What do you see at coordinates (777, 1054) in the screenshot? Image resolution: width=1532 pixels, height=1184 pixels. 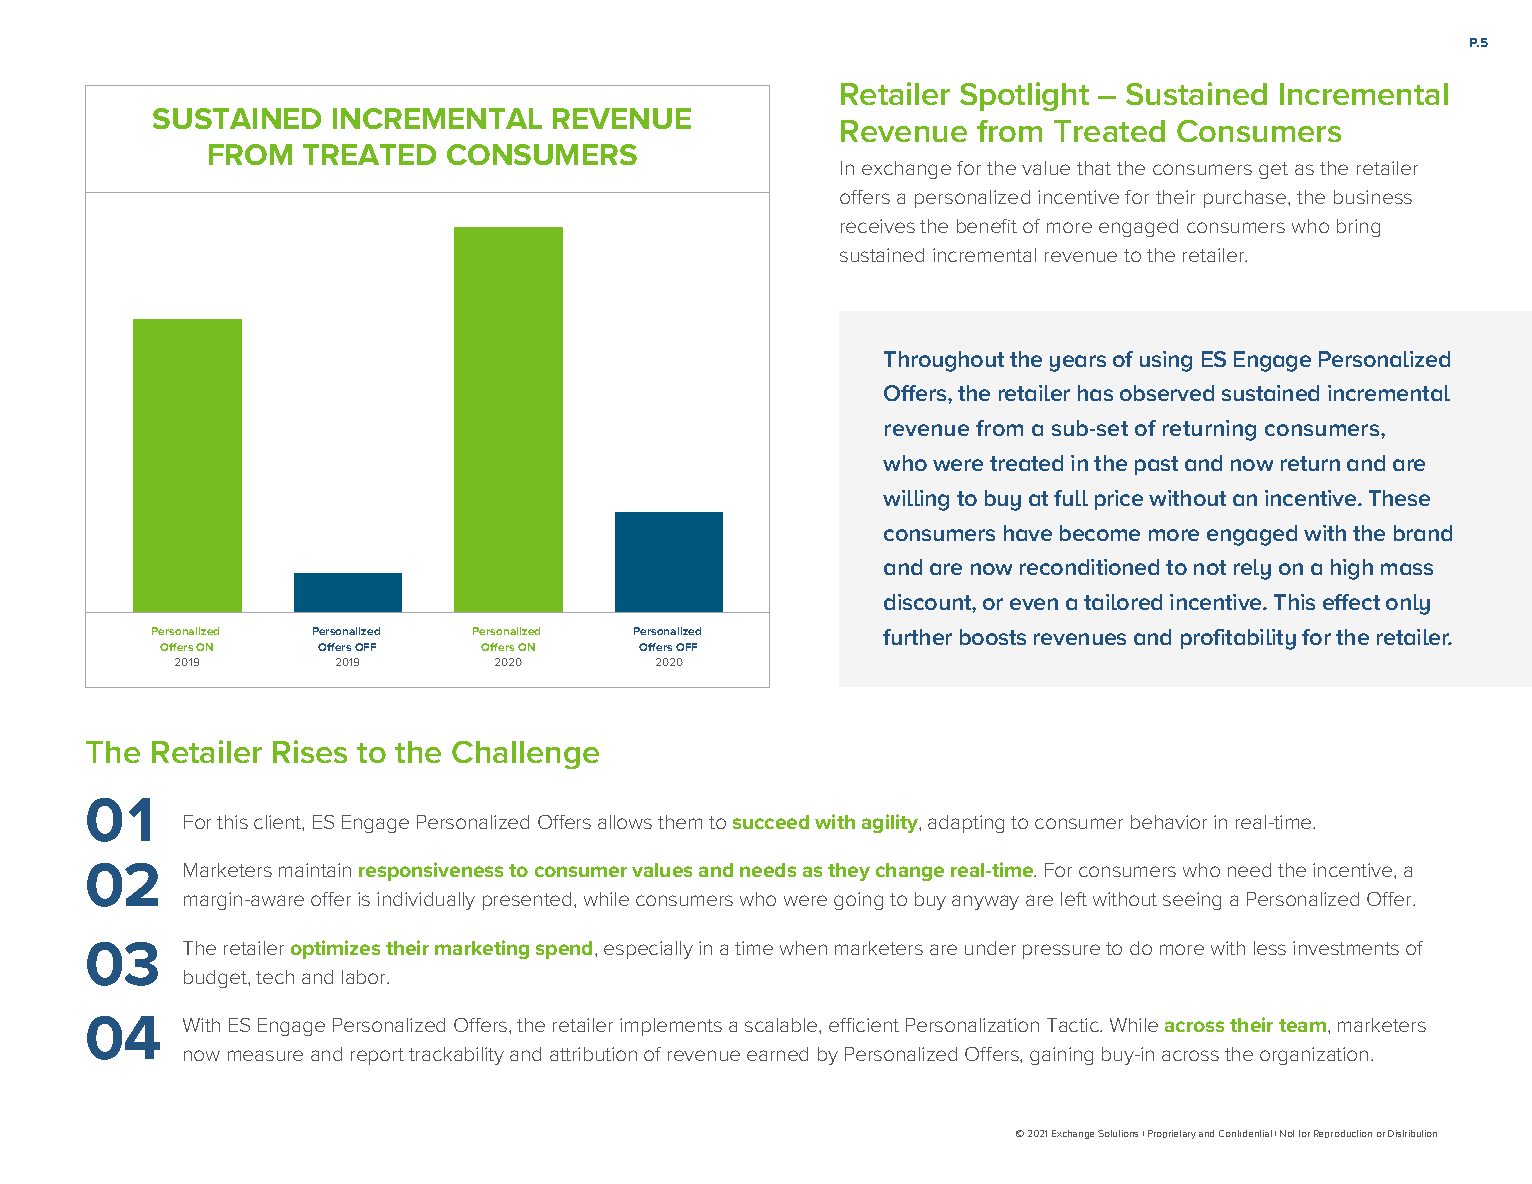 I see `earned` at bounding box center [777, 1054].
